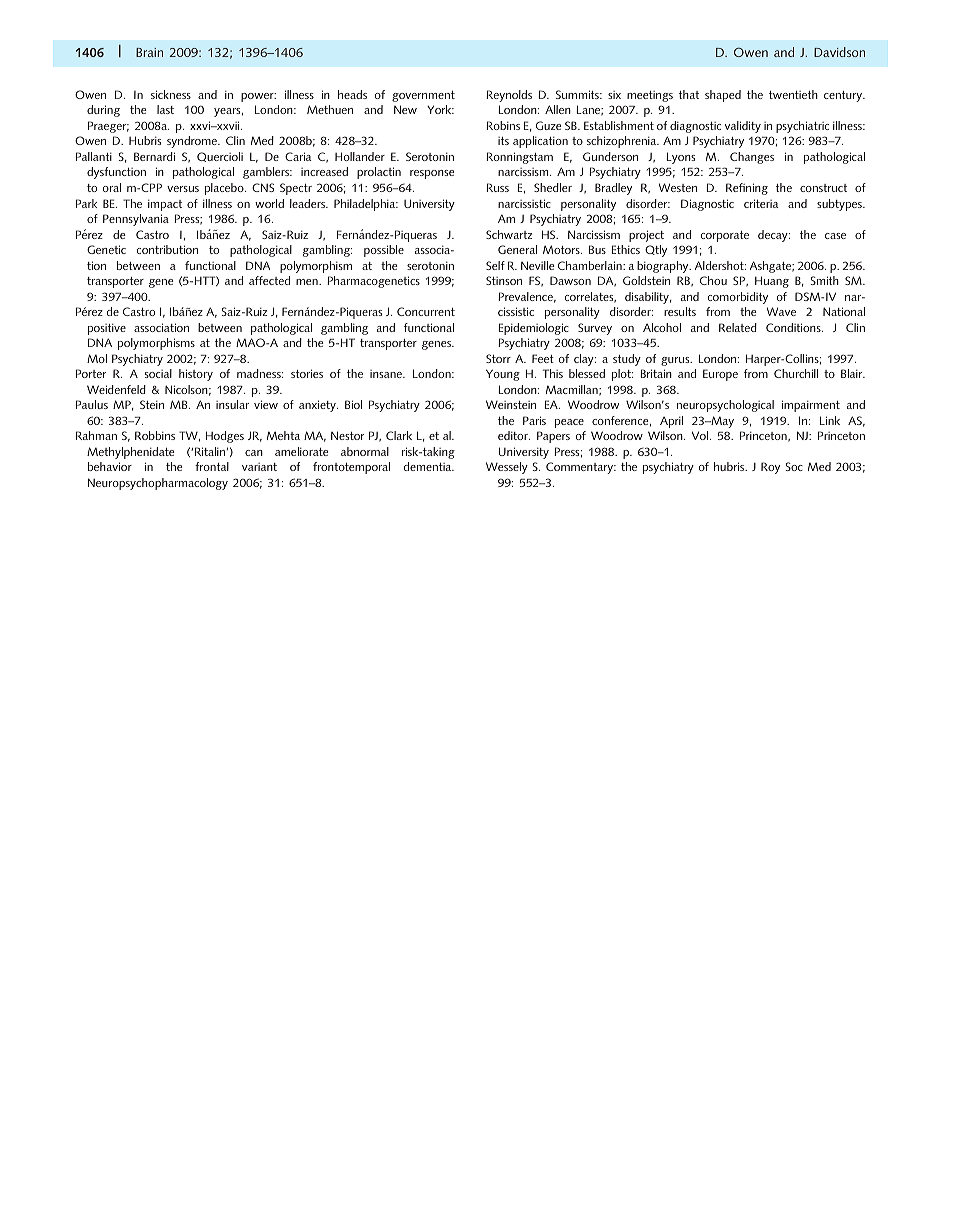 The image size is (954, 1232). Describe the element at coordinates (509, 234) in the screenshot. I see `Schwartz` at that location.
